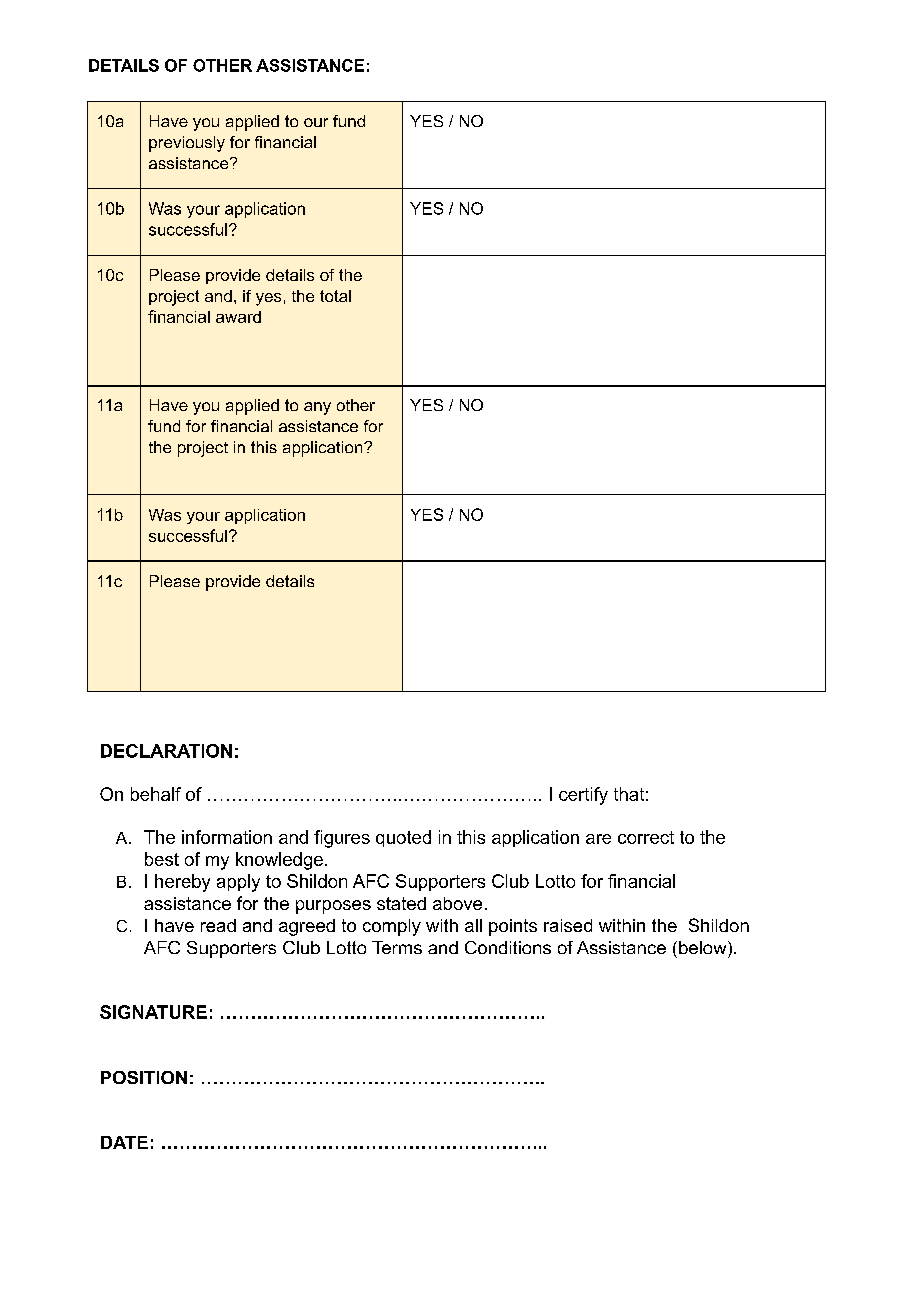 The image size is (924, 1307). Describe the element at coordinates (156, 794) in the page. I see `behalf` at that location.
